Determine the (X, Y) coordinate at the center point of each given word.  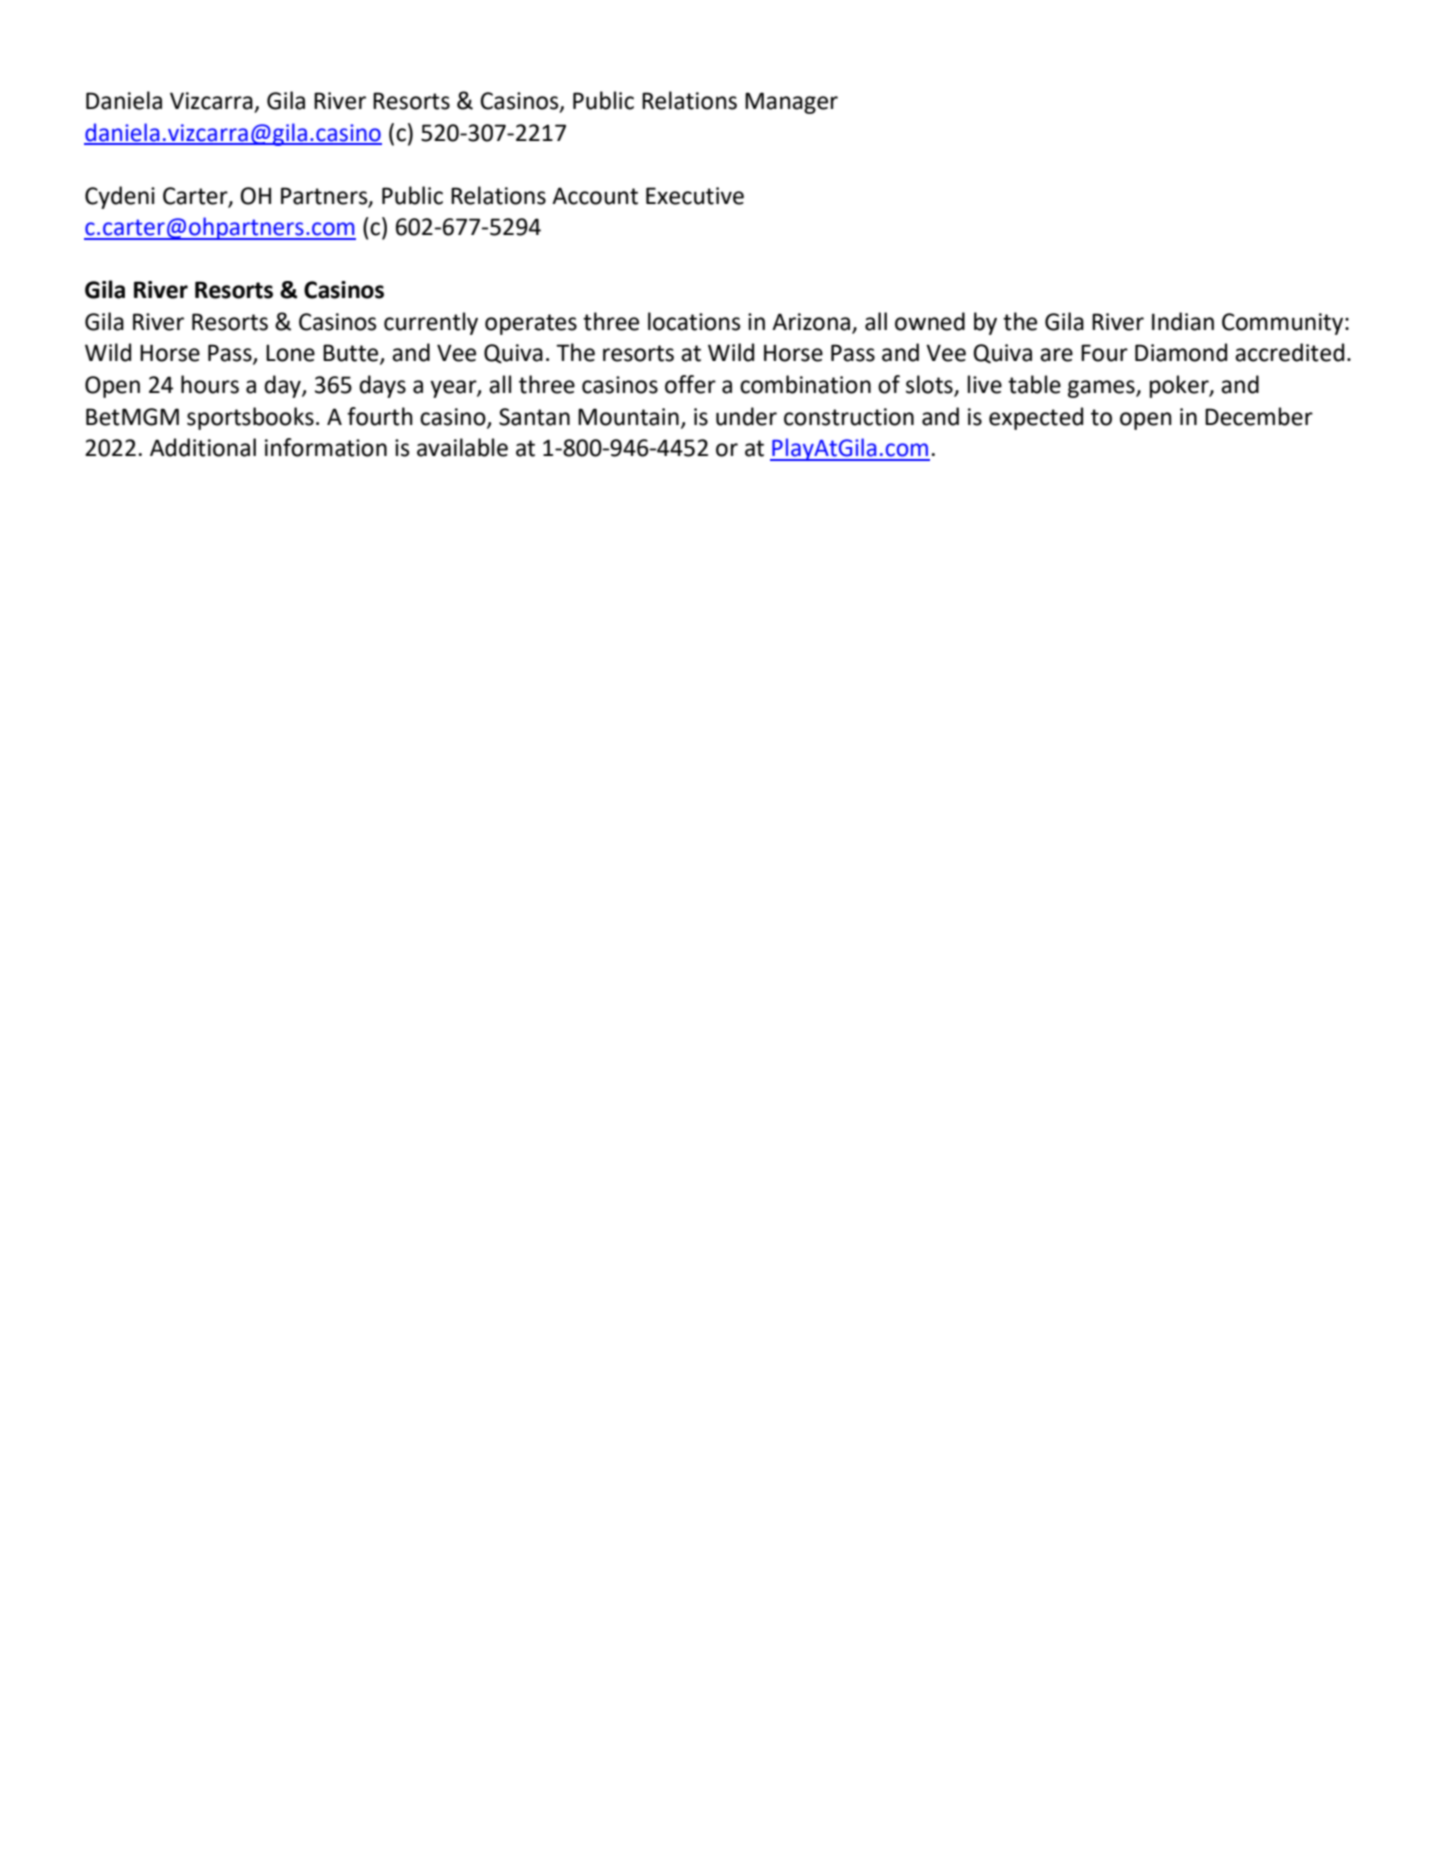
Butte (352, 354)
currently (431, 323)
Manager (791, 103)
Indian (1183, 321)
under (746, 416)
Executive (695, 196)
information (326, 447)
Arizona (812, 323)
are (1056, 355)
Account (595, 196)
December (1259, 416)
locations (694, 321)
